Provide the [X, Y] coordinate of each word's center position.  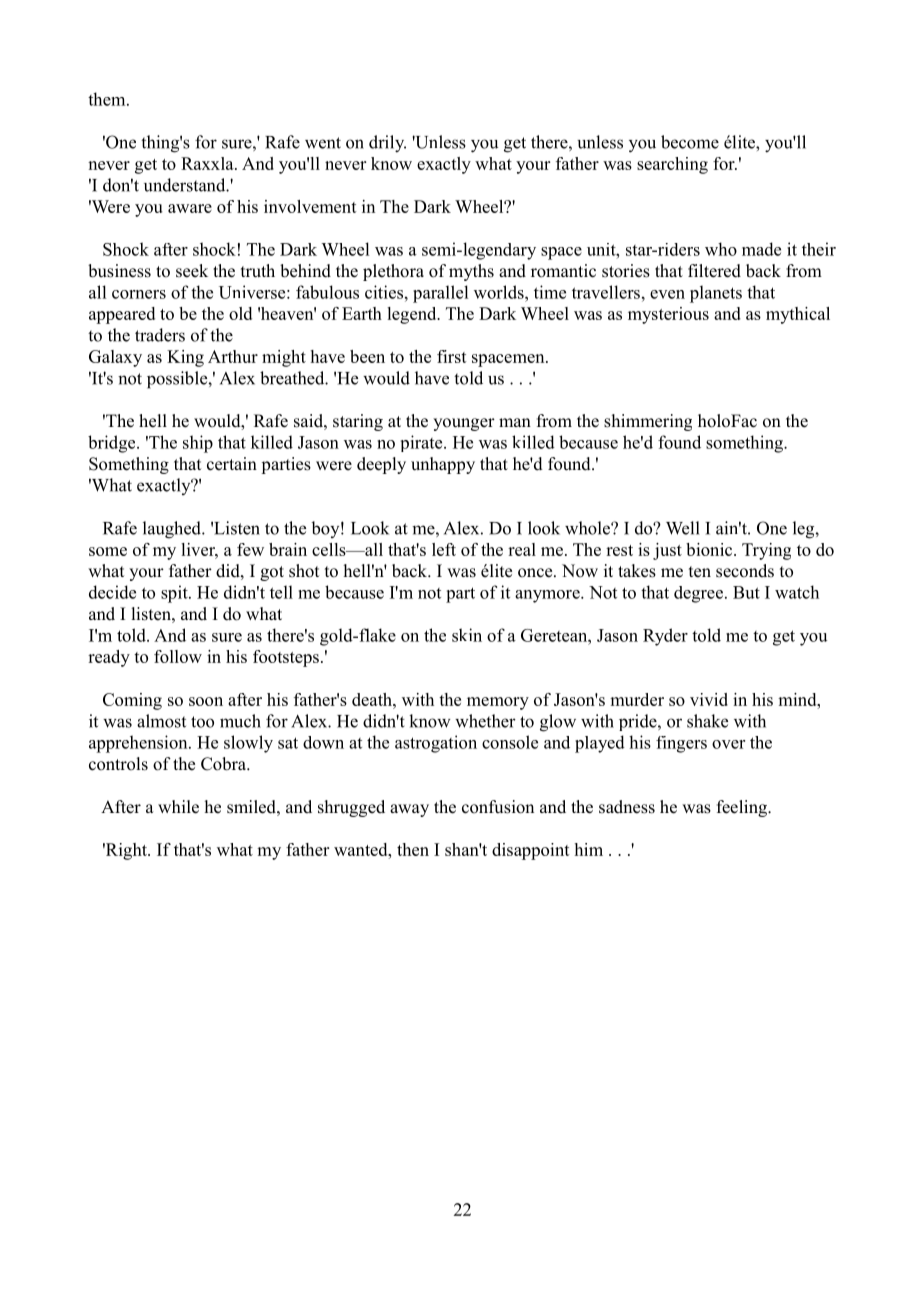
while [178, 807]
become [690, 142]
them [108, 99]
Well [683, 528]
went [323, 143]
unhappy [443, 465]
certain [232, 464]
